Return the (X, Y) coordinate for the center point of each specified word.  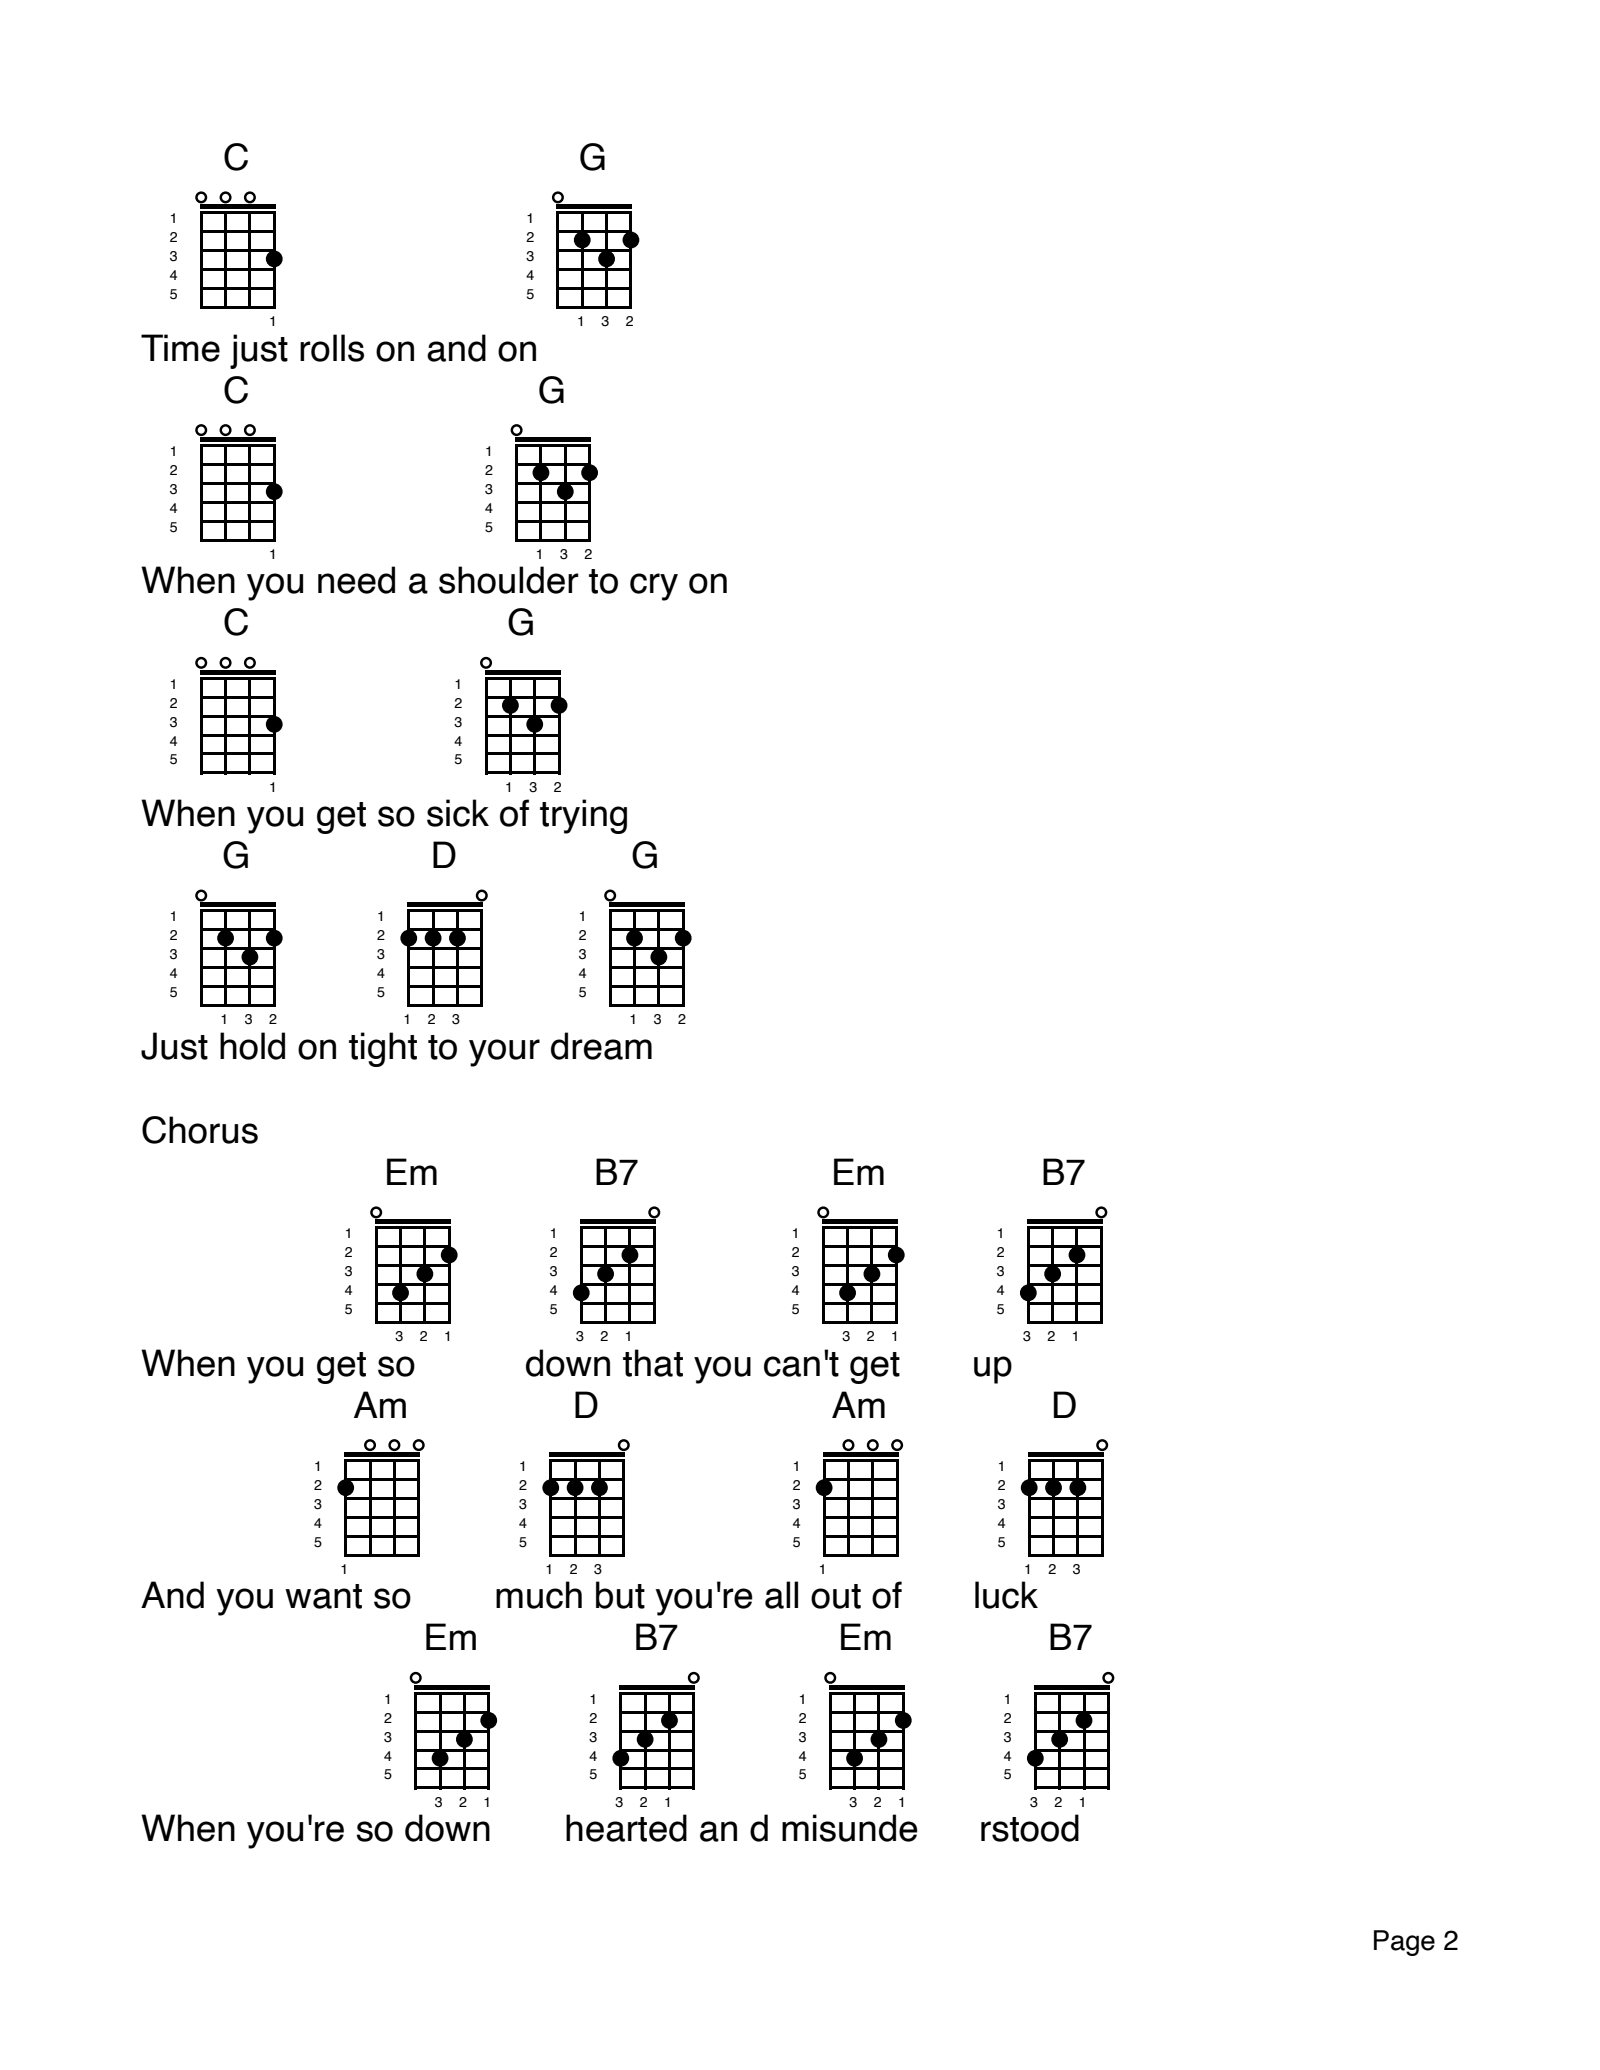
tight (383, 1049)
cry (654, 587)
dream (601, 1046)
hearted (626, 1828)
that (653, 1363)
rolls (332, 348)
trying (583, 816)
